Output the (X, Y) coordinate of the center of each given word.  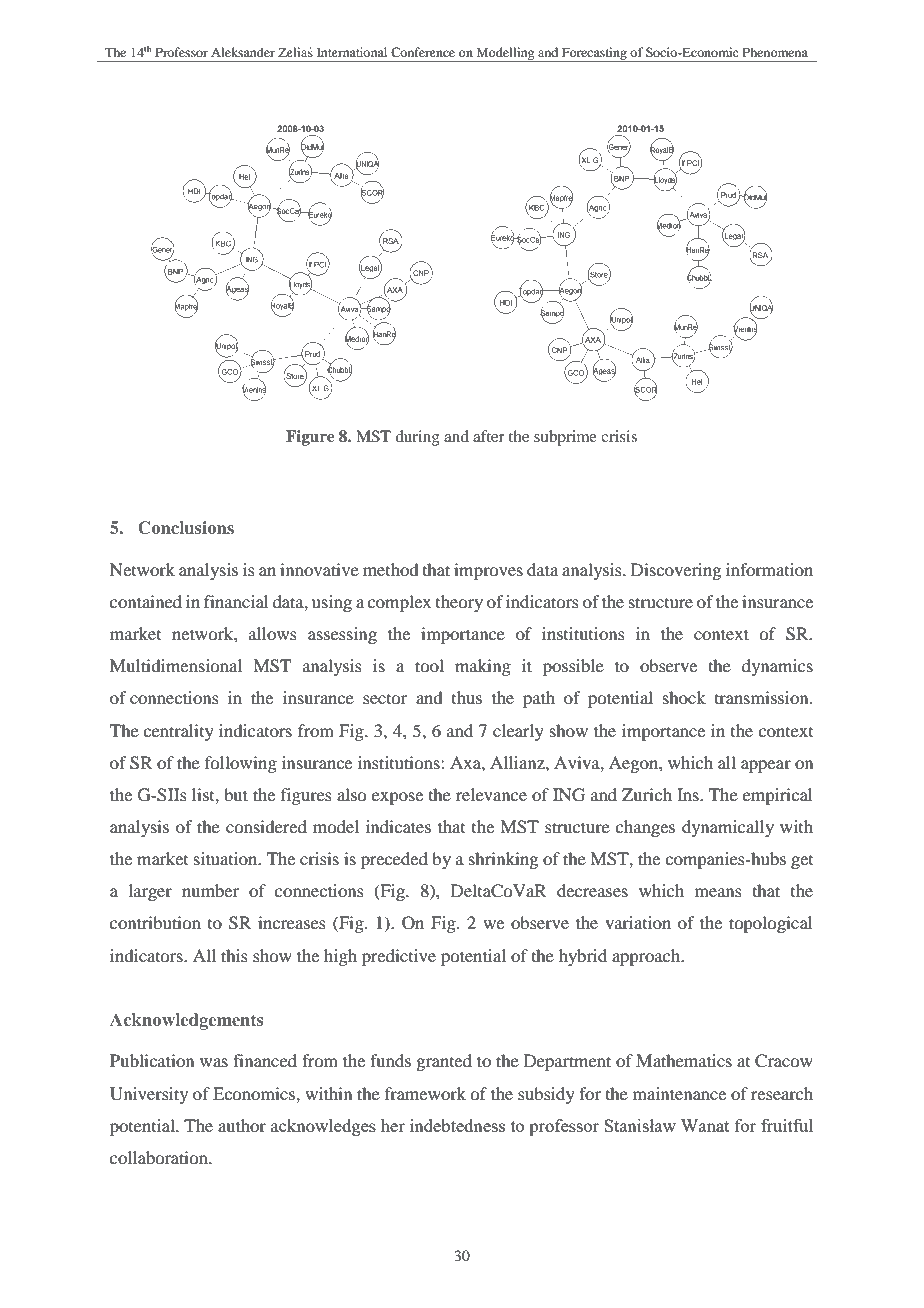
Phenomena (775, 52)
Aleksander (243, 52)
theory (459, 603)
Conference (423, 52)
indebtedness (457, 1125)
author (242, 1125)
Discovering (676, 571)
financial (236, 601)
